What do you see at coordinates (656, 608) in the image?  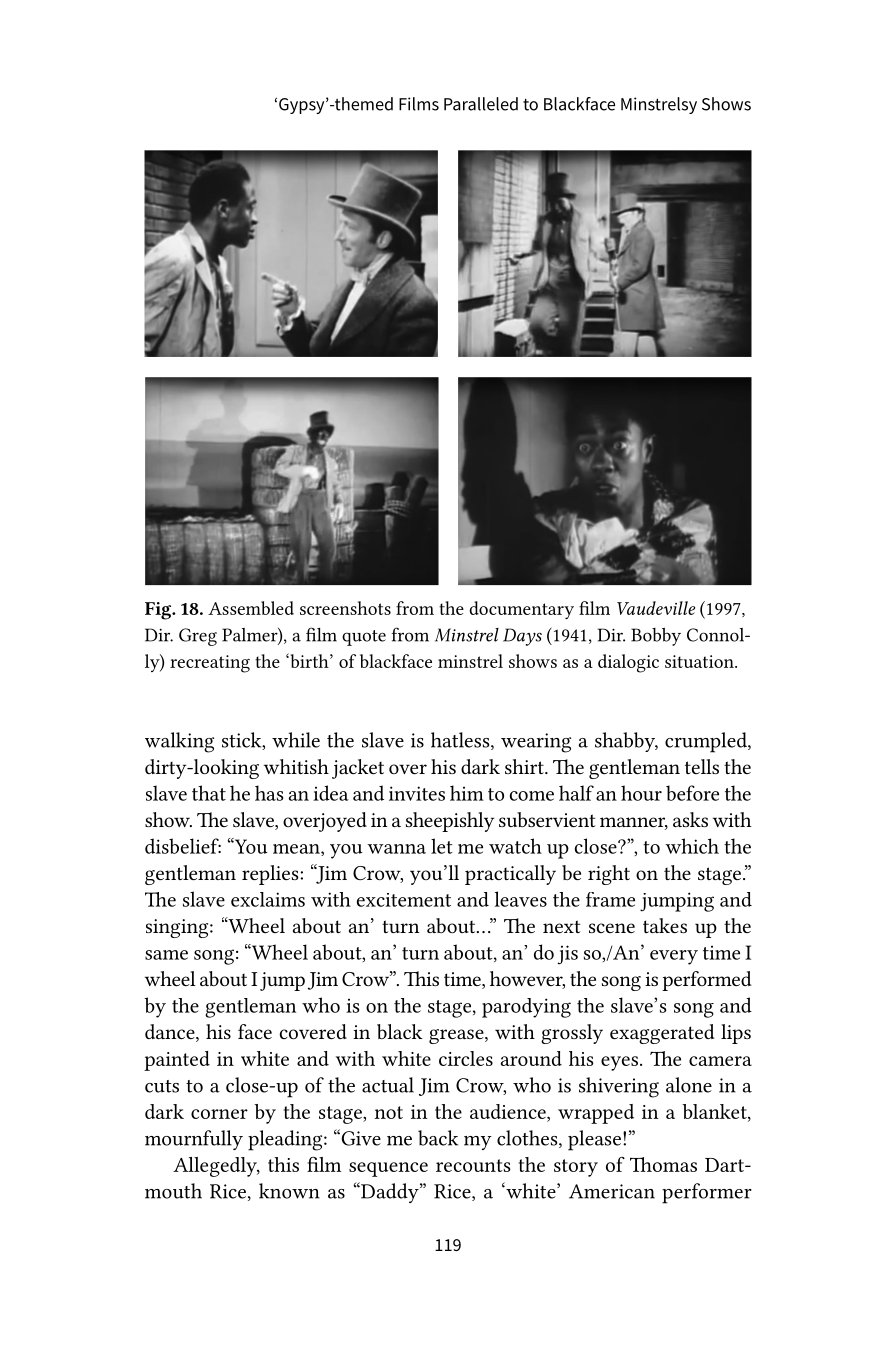 I see `Vaudeville` at bounding box center [656, 608].
